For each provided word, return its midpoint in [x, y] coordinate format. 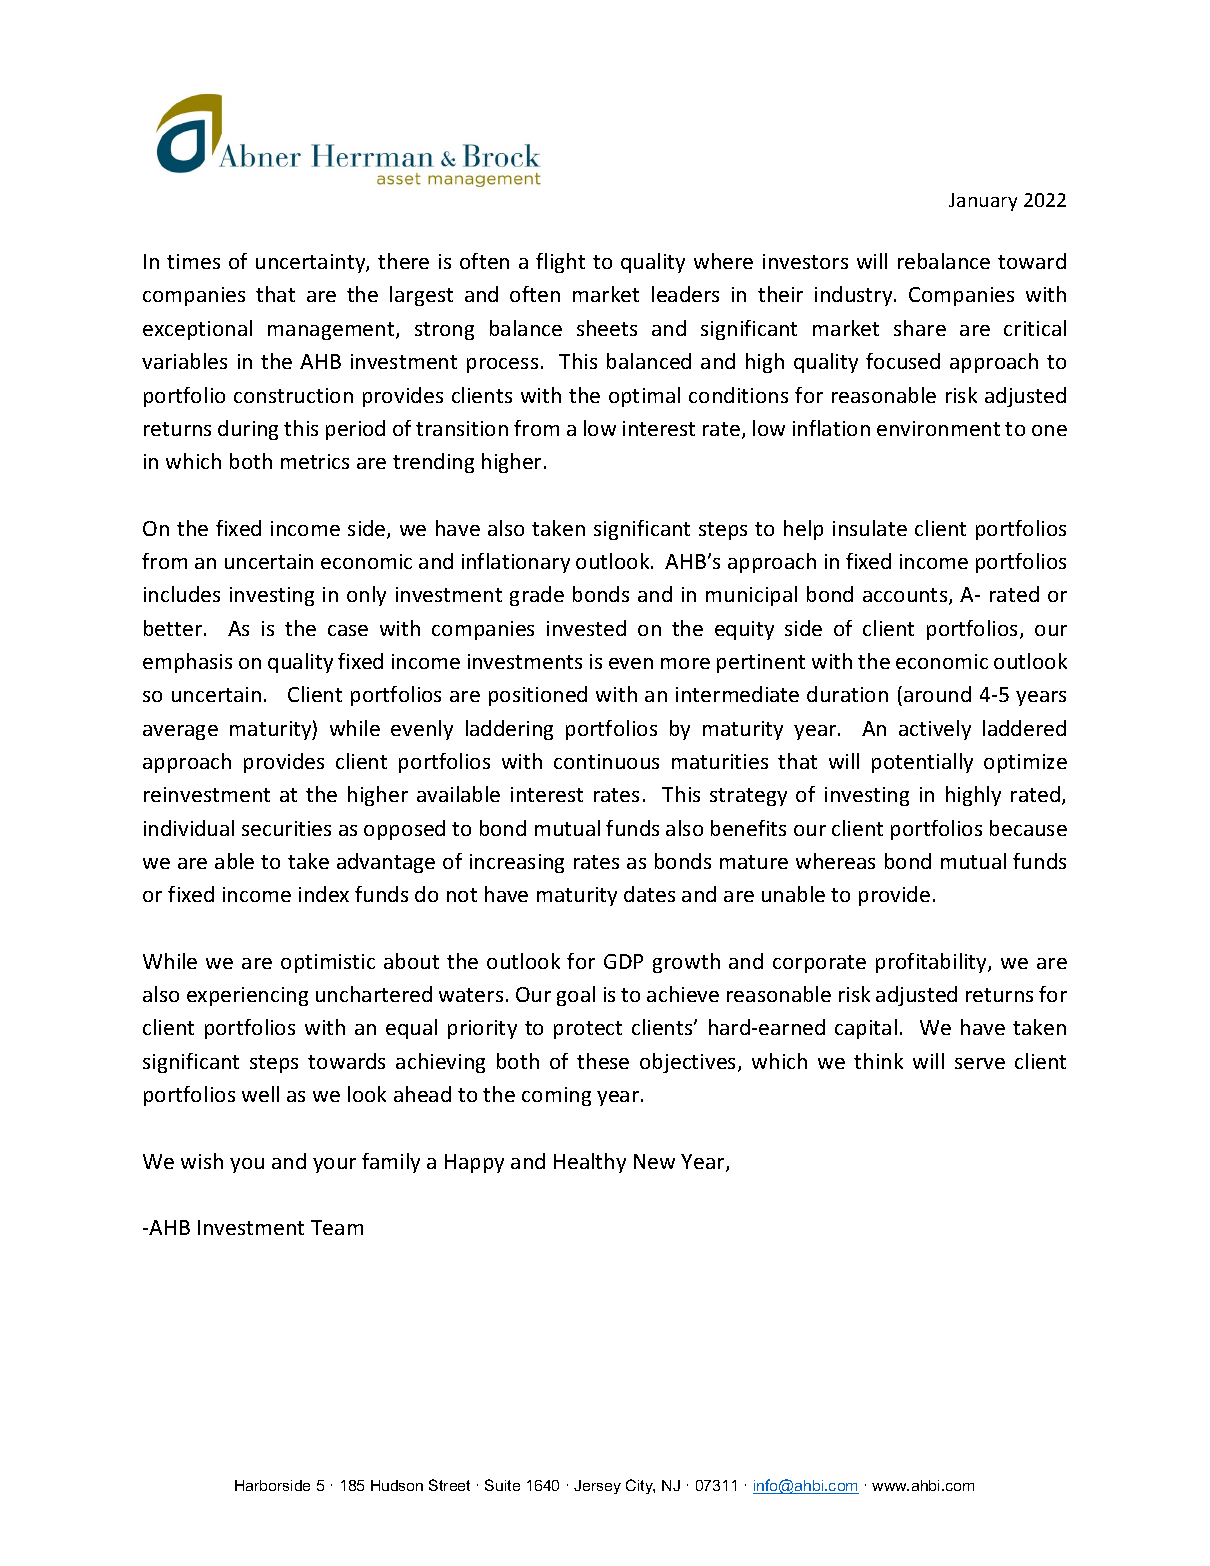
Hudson [397, 1485]
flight [560, 263]
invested [586, 628]
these [603, 1061]
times [193, 261]
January [983, 202]
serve [980, 1063]
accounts [906, 596]
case [348, 630]
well [260, 1094]
